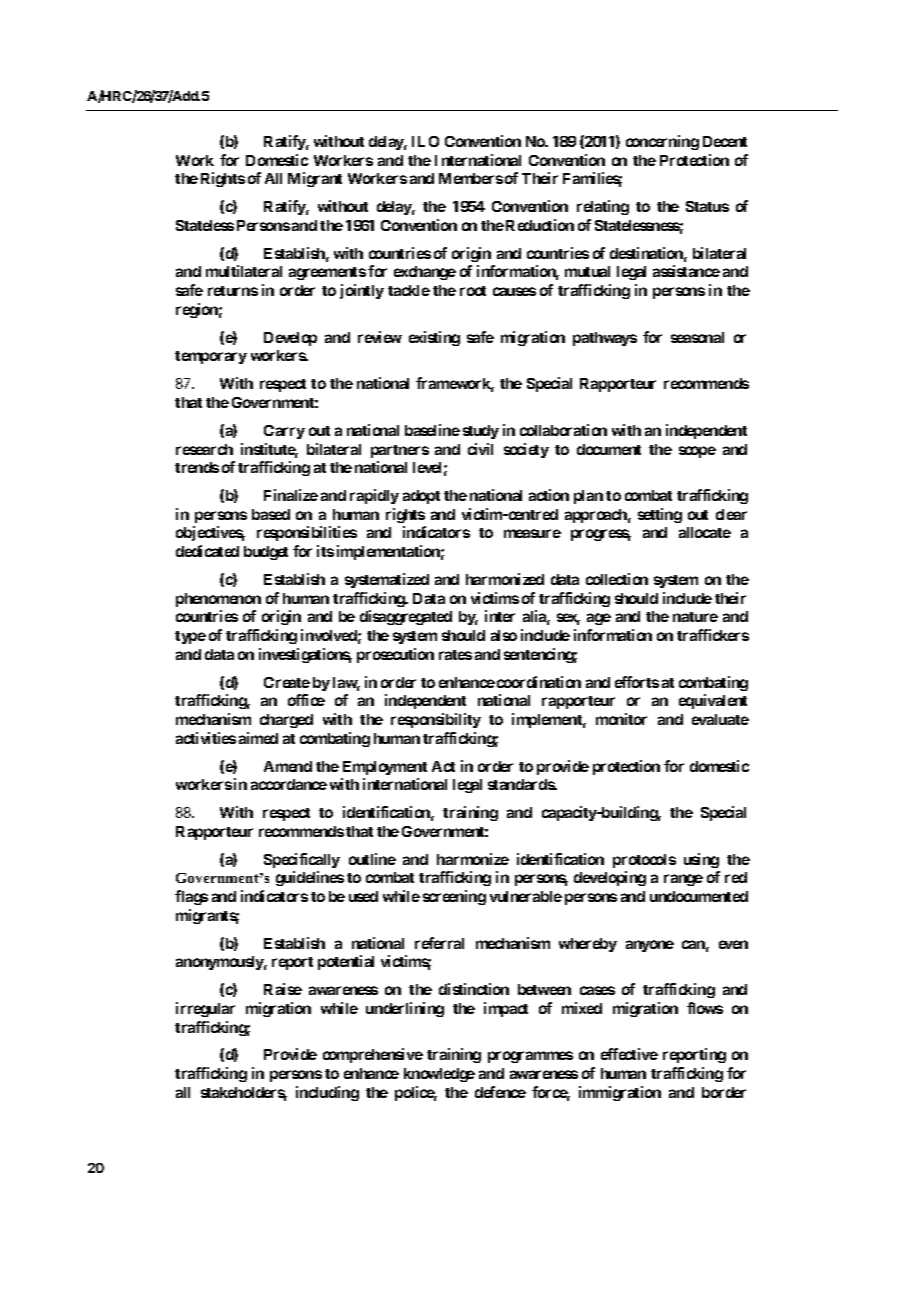 The image size is (924, 1308). What do you see at coordinates (629, 1054) in the screenshot?
I see `effective` at bounding box center [629, 1054].
